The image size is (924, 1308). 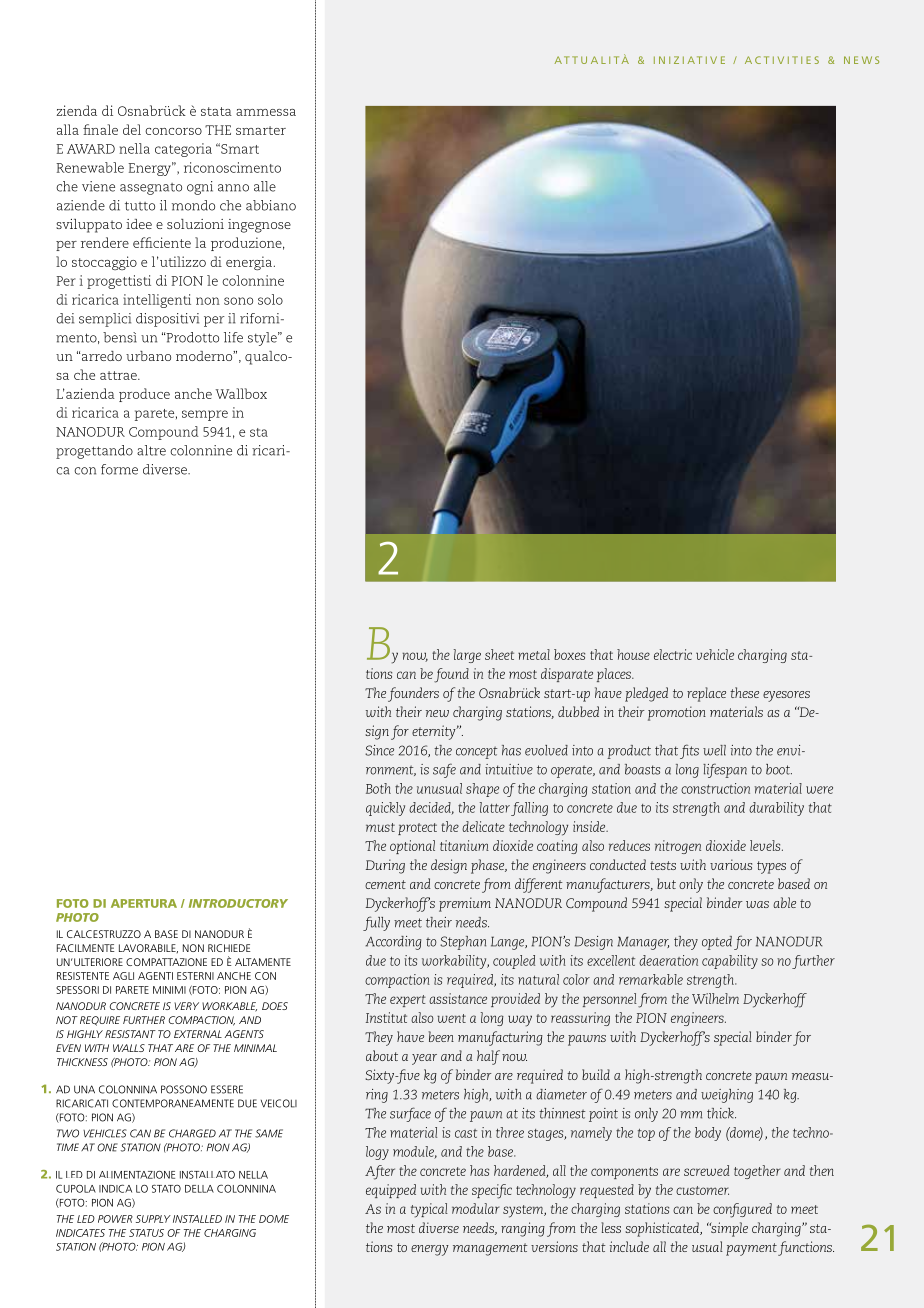 I want to click on large, so click(x=467, y=656).
